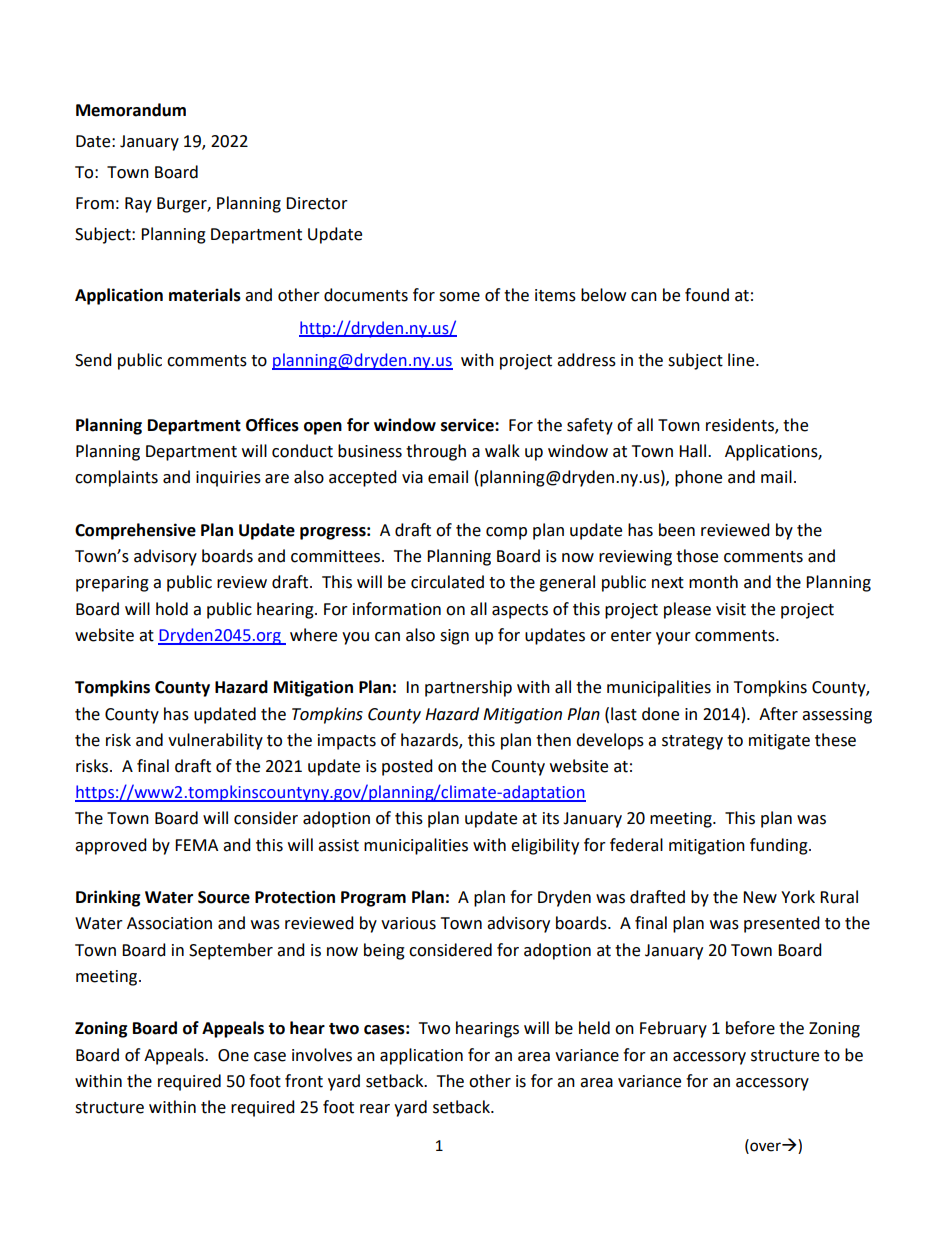  What do you see at coordinates (545, 846) in the image?
I see `eligibility` at bounding box center [545, 846].
